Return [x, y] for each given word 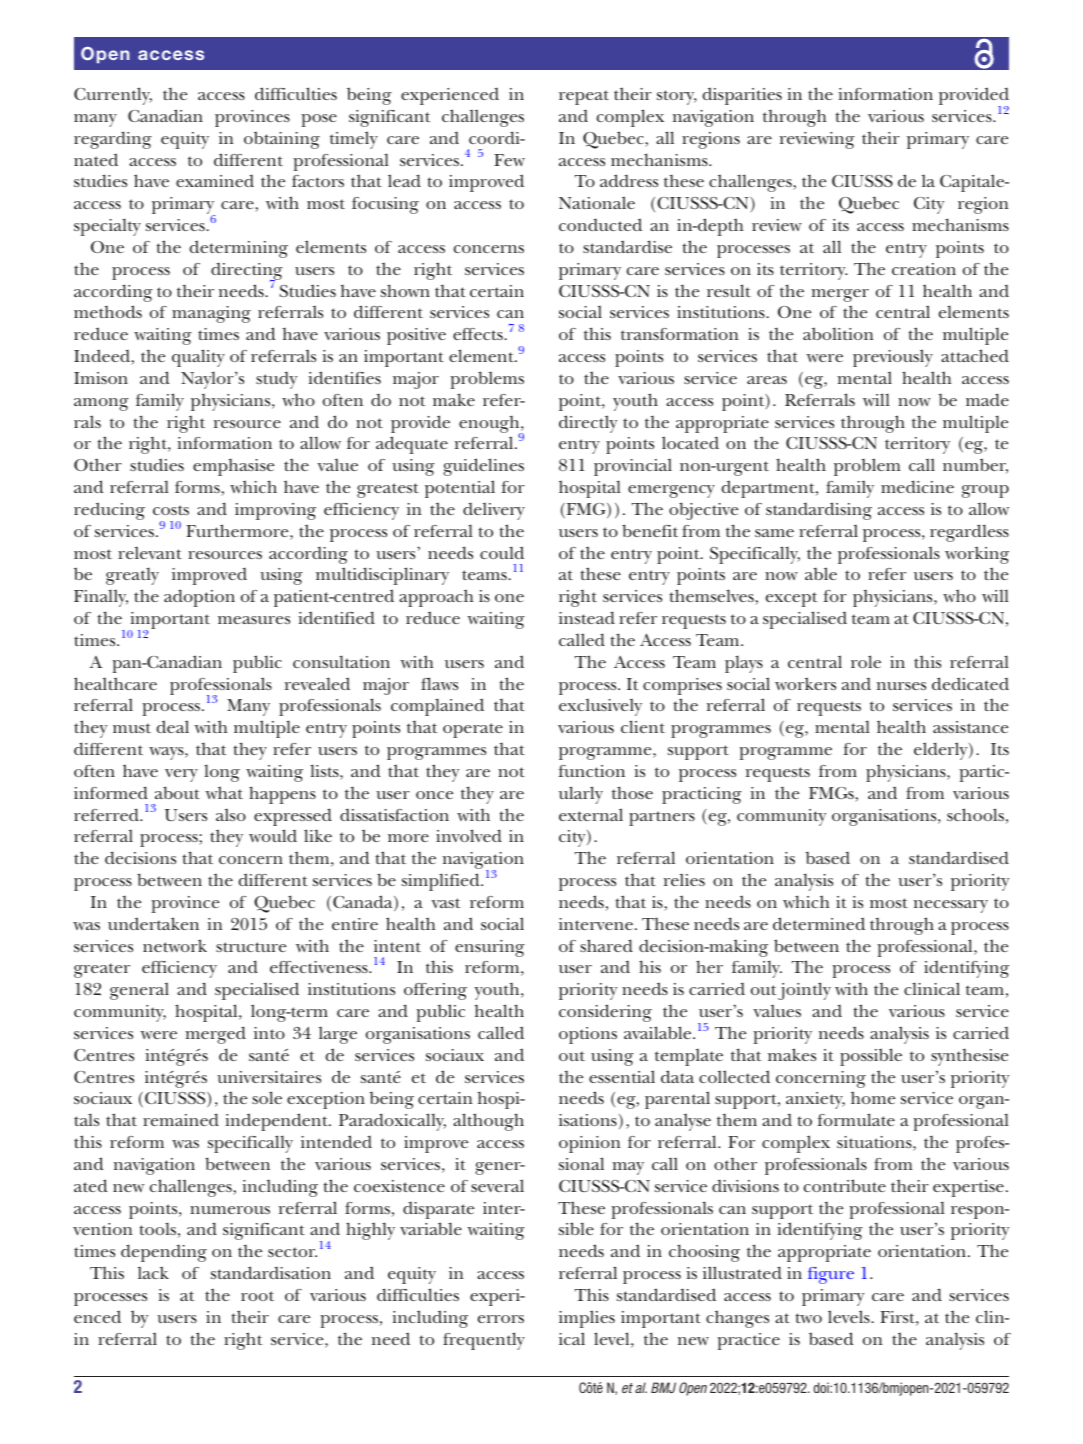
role [866, 661]
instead [587, 617]
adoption [199, 598]
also [231, 815]
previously [893, 358]
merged [216, 1035]
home [873, 1097]
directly [588, 424]
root [257, 1296]
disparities [742, 96]
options [588, 1035]
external [591, 814]
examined [215, 181]
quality [198, 358]
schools [975, 814]
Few [509, 160]
